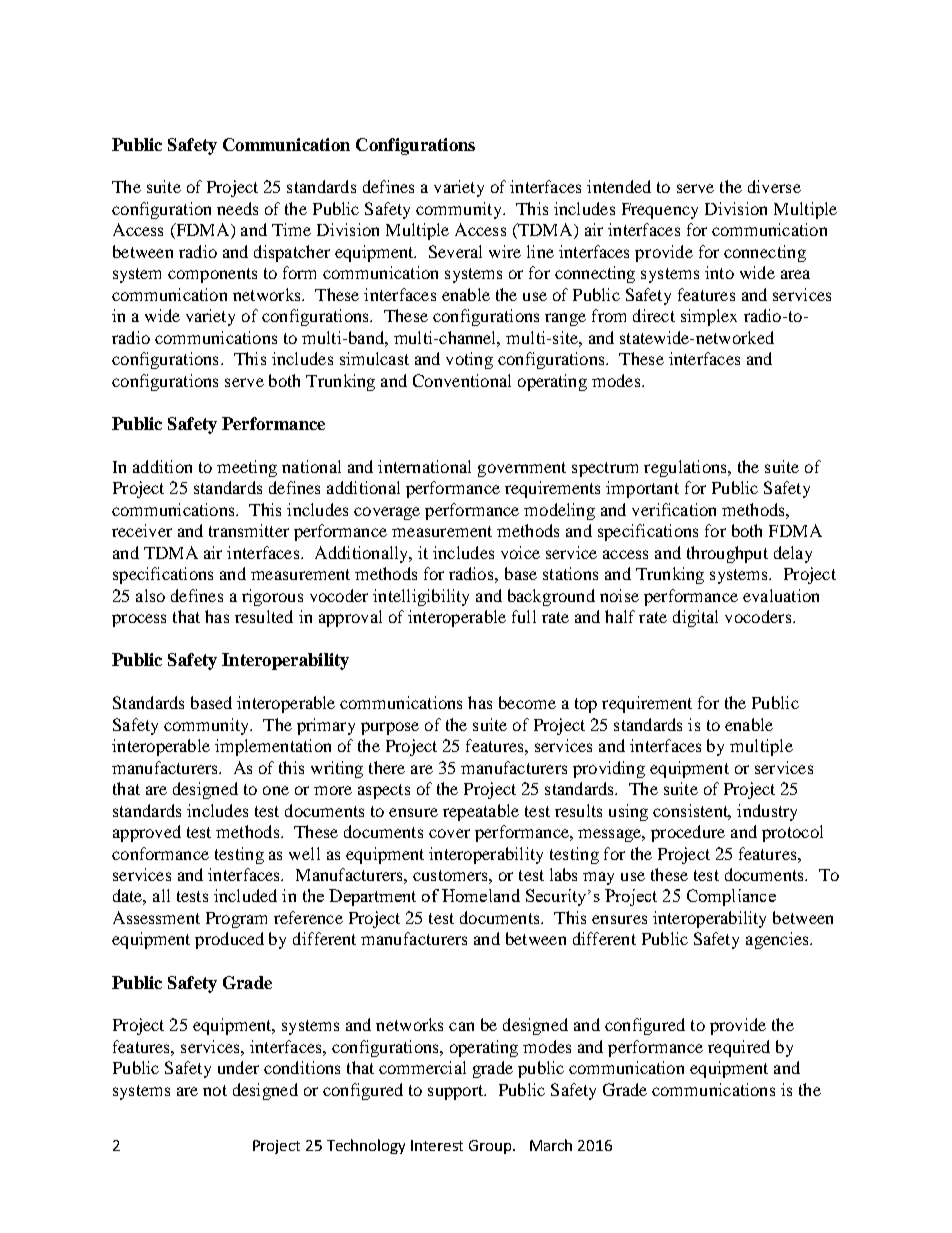 The width and height of the screenshot is (952, 1233). Describe the element at coordinates (695, 618) in the screenshot. I see `digital` at that location.
